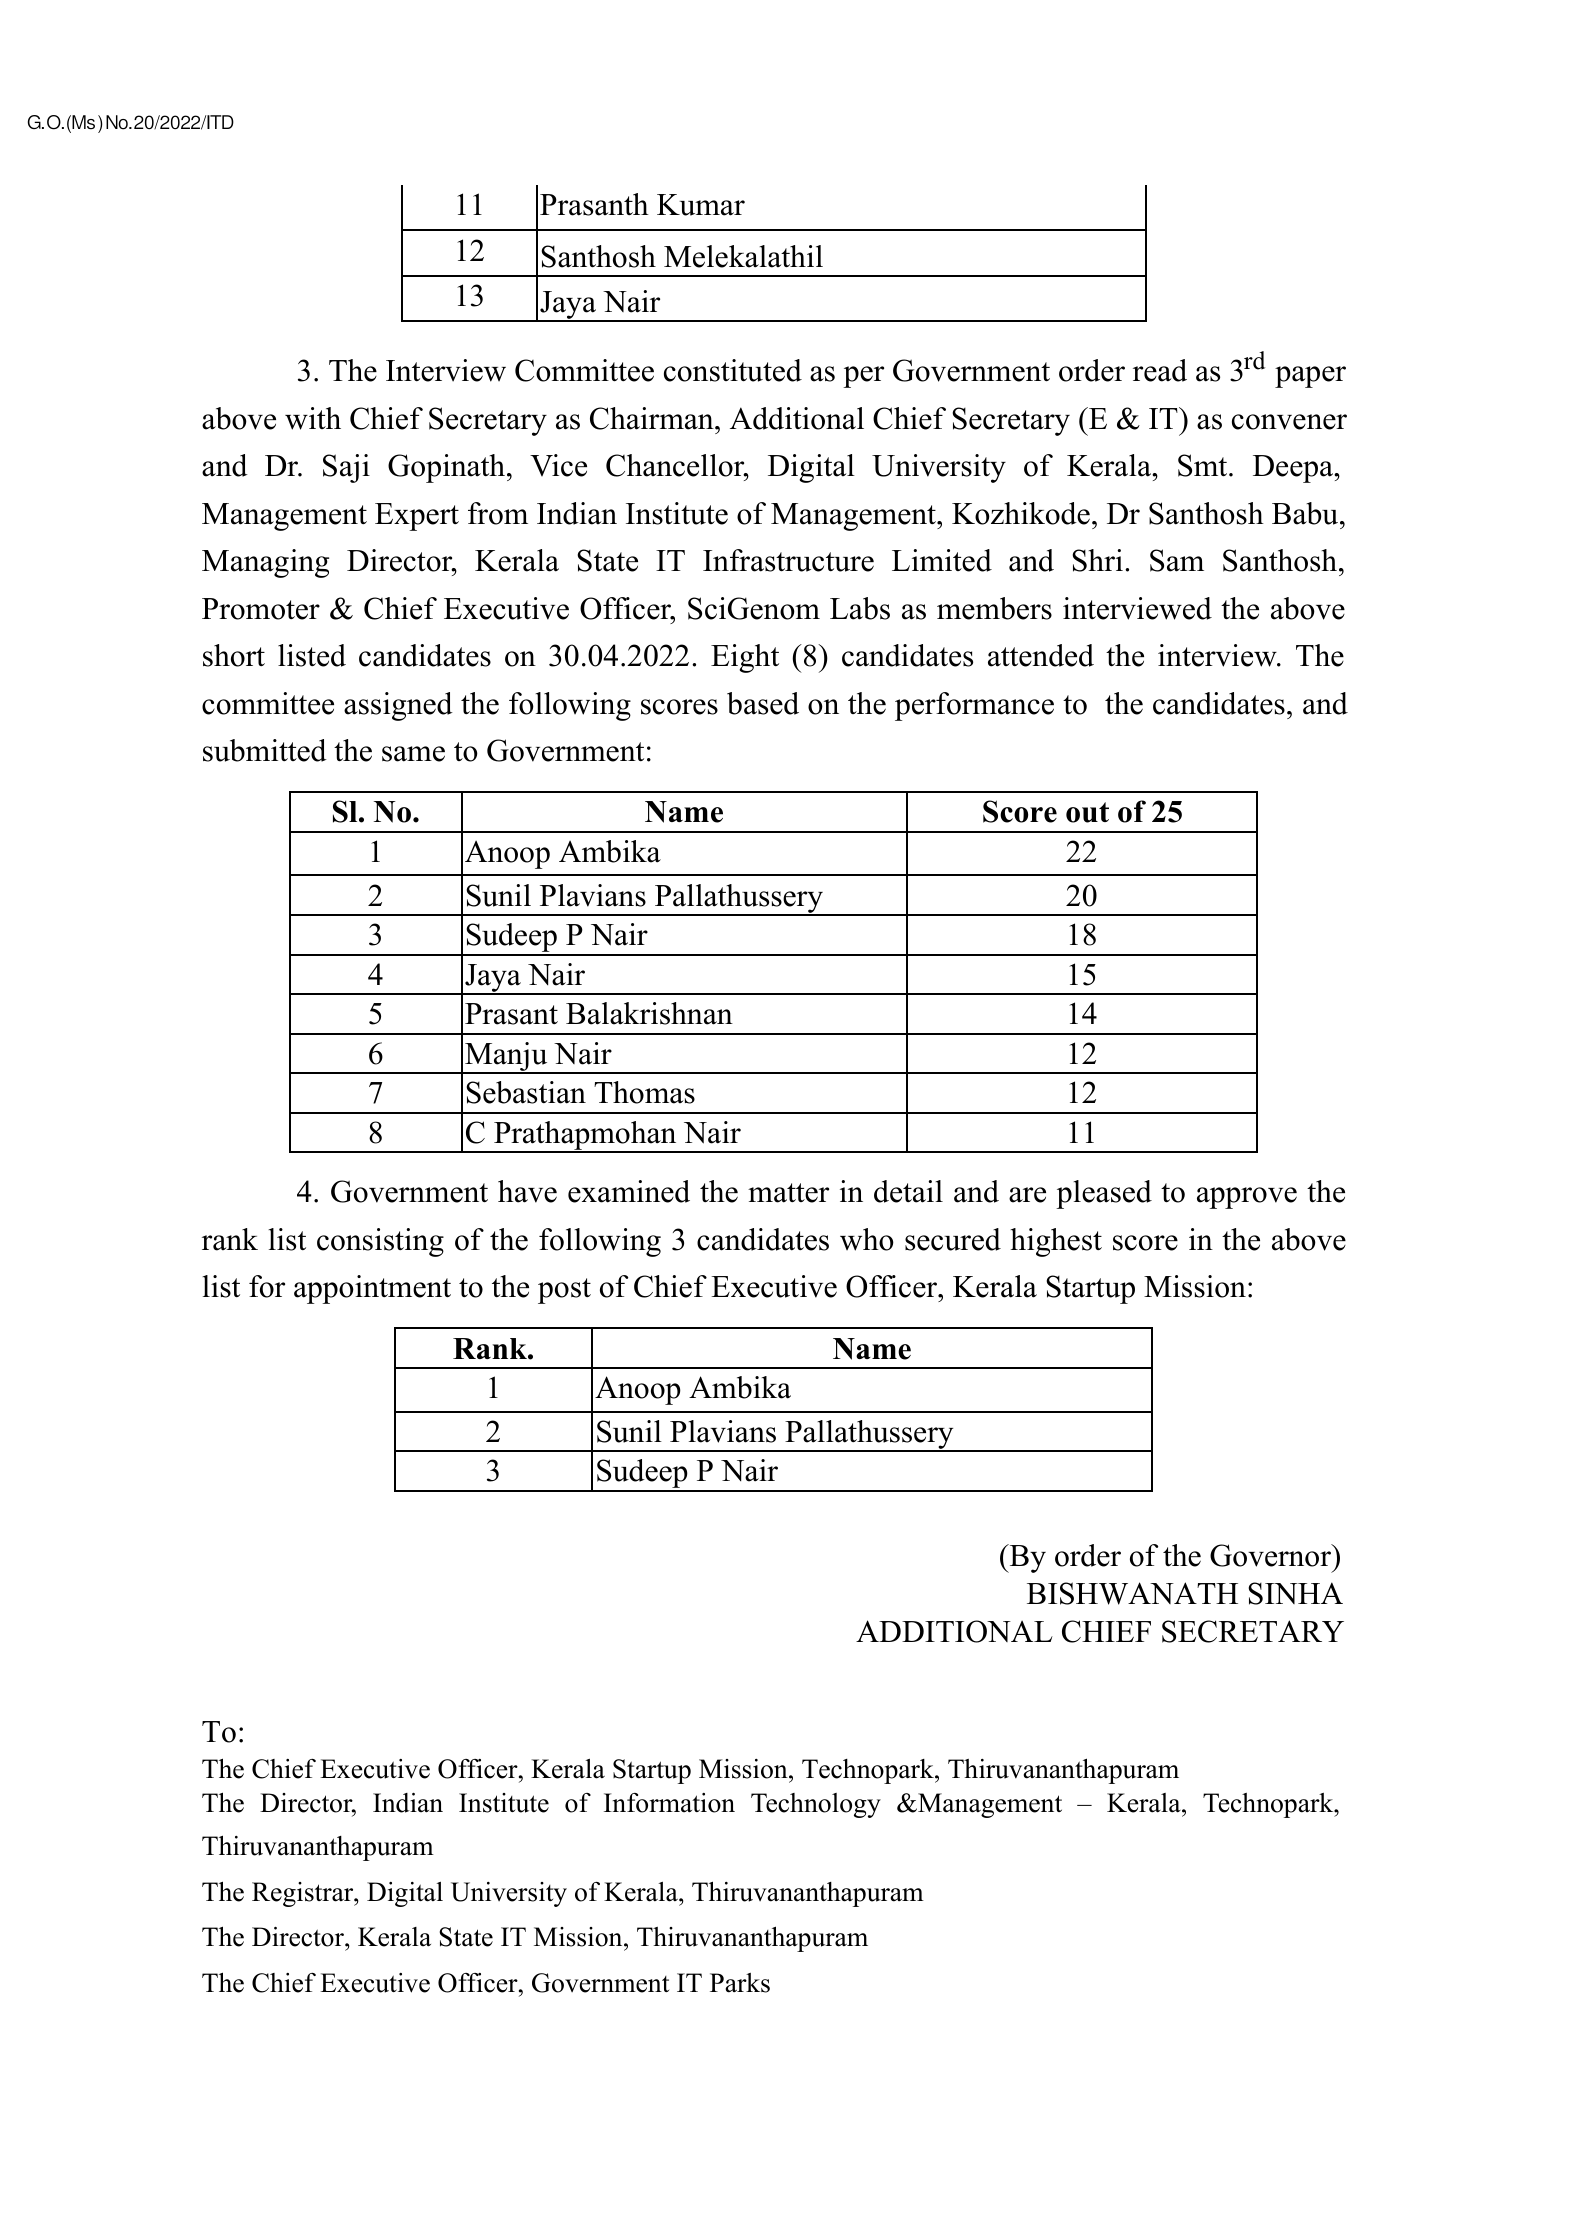 This image has height=2221, width=1569. Describe the element at coordinates (701, 205) in the image. I see `Kumar` at that location.
